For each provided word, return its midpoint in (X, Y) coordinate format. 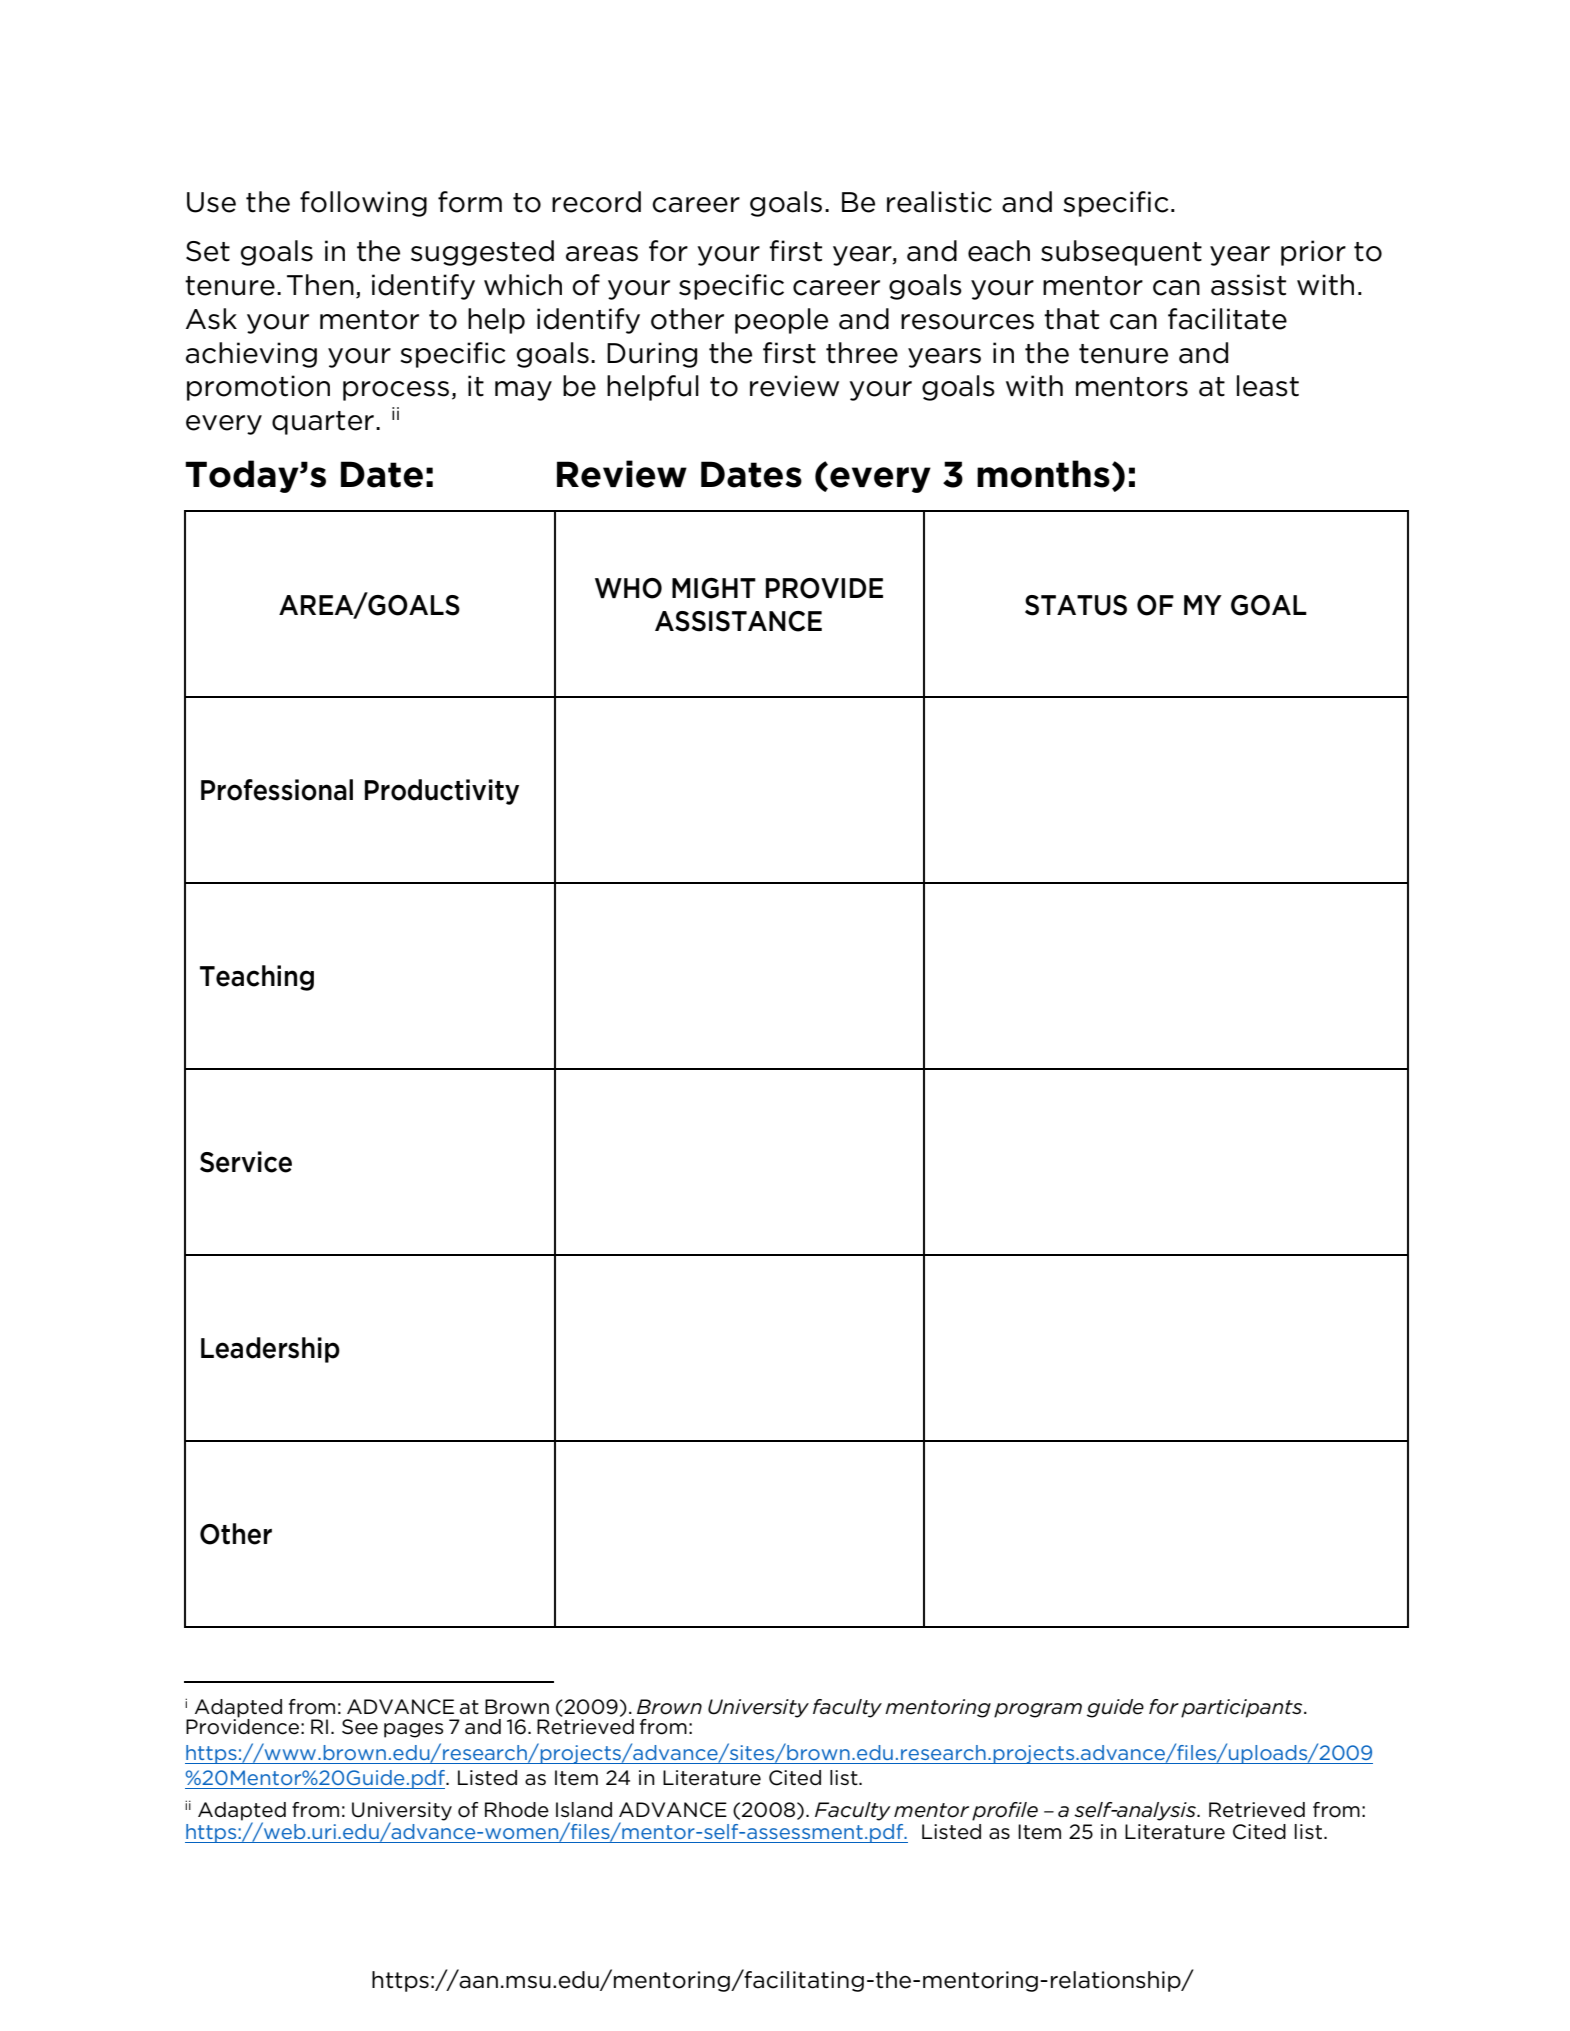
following (363, 204)
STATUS (1076, 605)
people (781, 321)
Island (584, 1810)
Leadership (270, 1350)
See (360, 1727)
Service (246, 1162)
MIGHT (714, 588)
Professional (277, 790)
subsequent (1121, 253)
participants (1243, 1708)
